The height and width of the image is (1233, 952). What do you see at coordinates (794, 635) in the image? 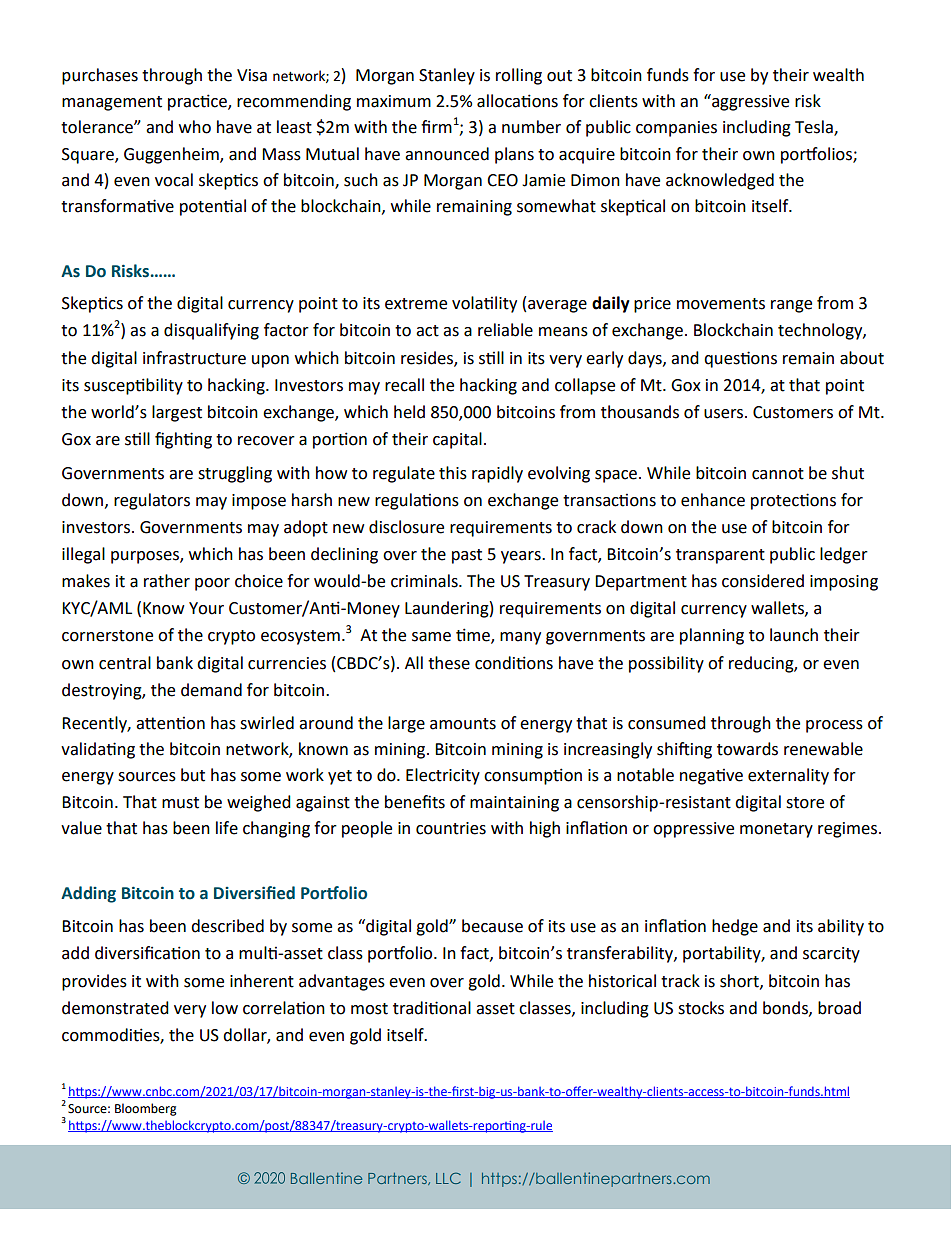
I see `launch` at bounding box center [794, 635].
